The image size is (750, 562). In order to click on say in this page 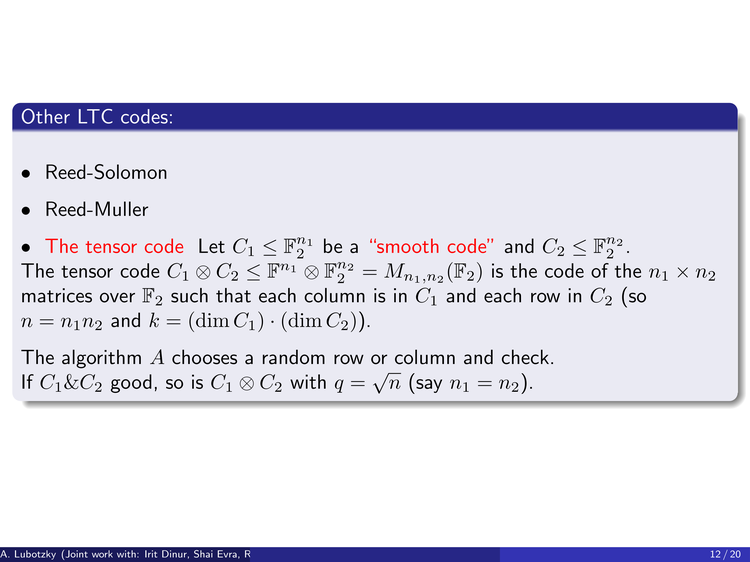, I will do `click(428, 386)`.
